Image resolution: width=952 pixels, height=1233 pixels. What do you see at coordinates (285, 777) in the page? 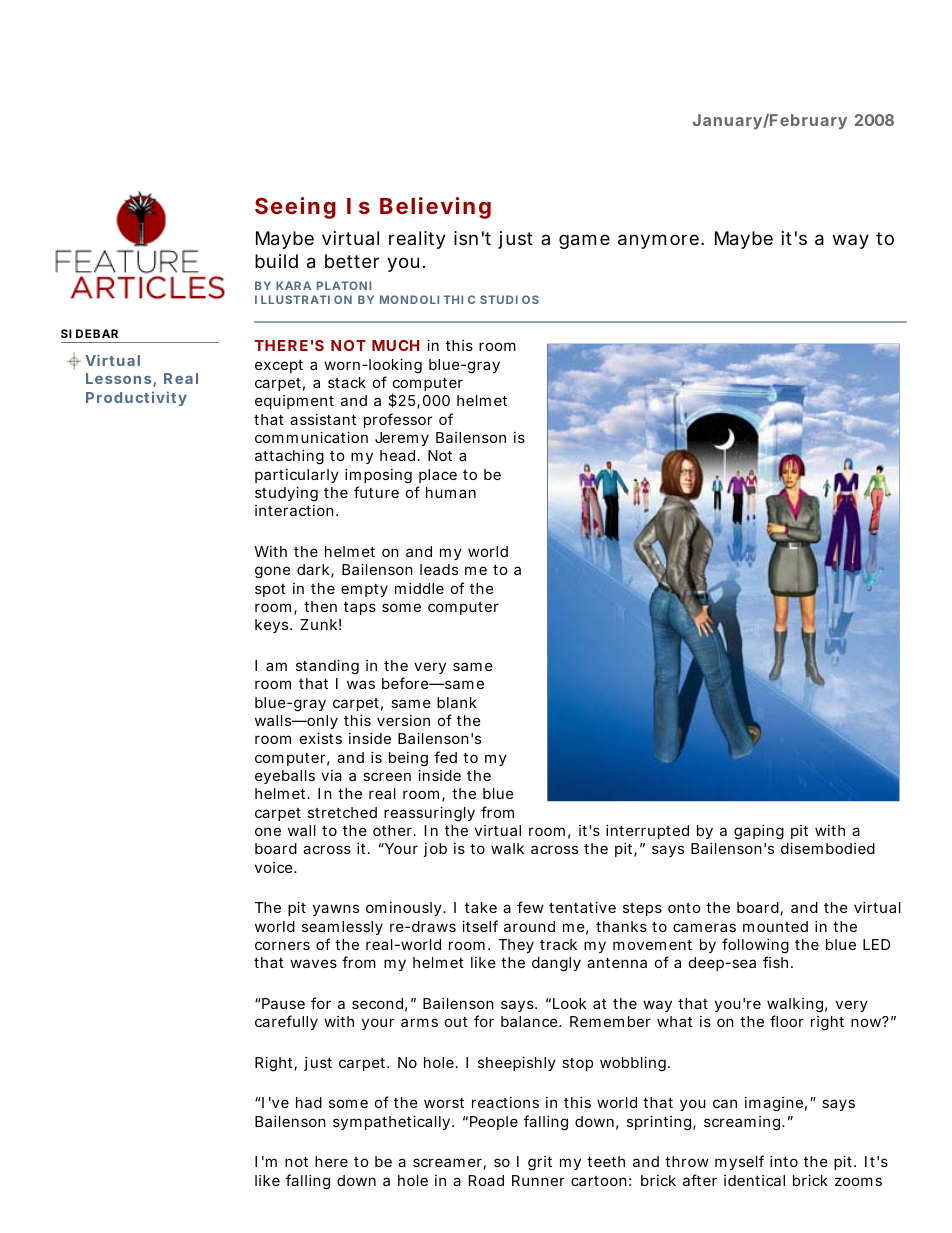
I see `eyeballs` at bounding box center [285, 777].
